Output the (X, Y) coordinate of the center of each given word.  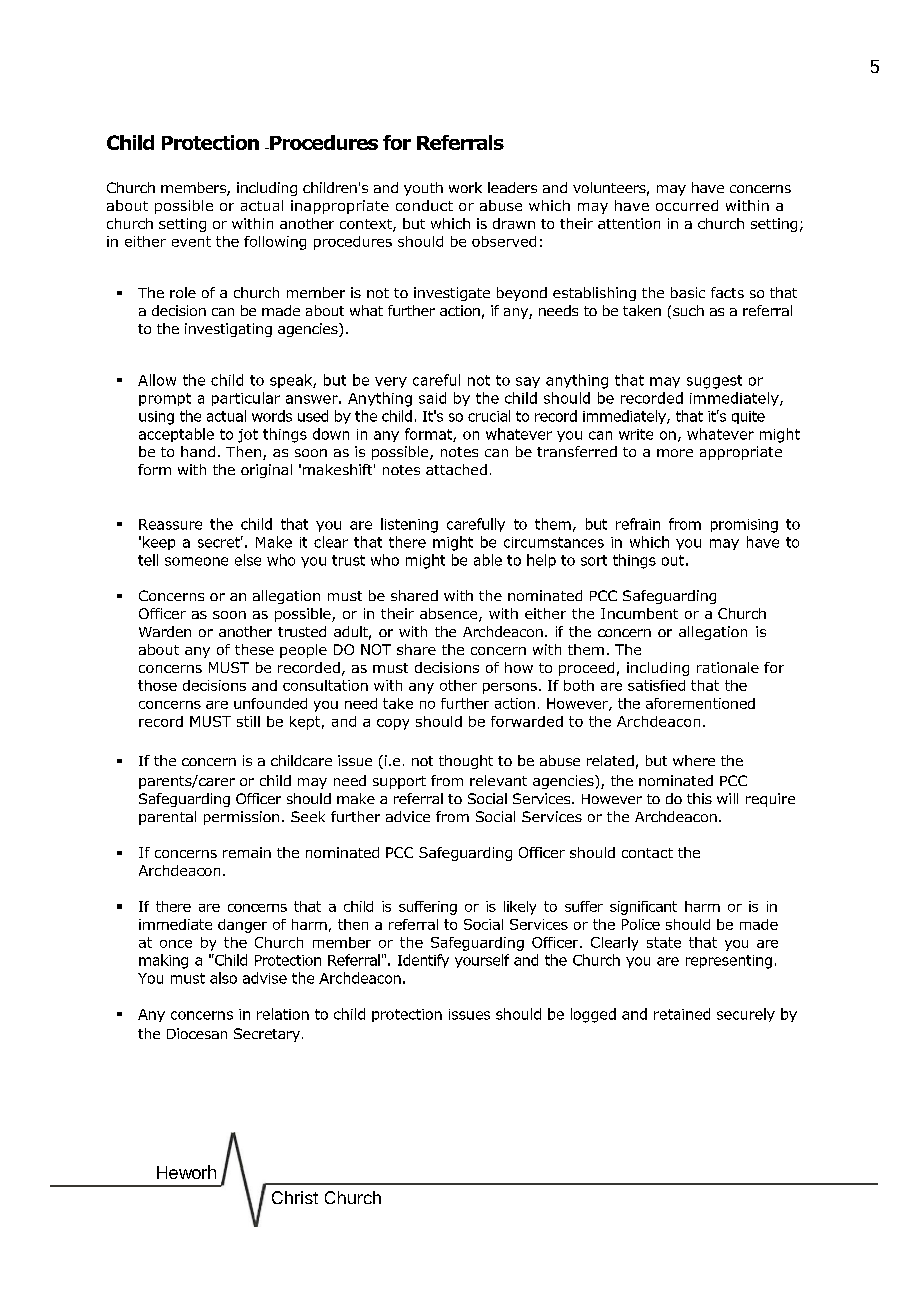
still (248, 721)
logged (593, 1015)
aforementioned (700, 703)
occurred (687, 205)
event (191, 241)
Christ (295, 1197)
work (465, 187)
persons (510, 688)
